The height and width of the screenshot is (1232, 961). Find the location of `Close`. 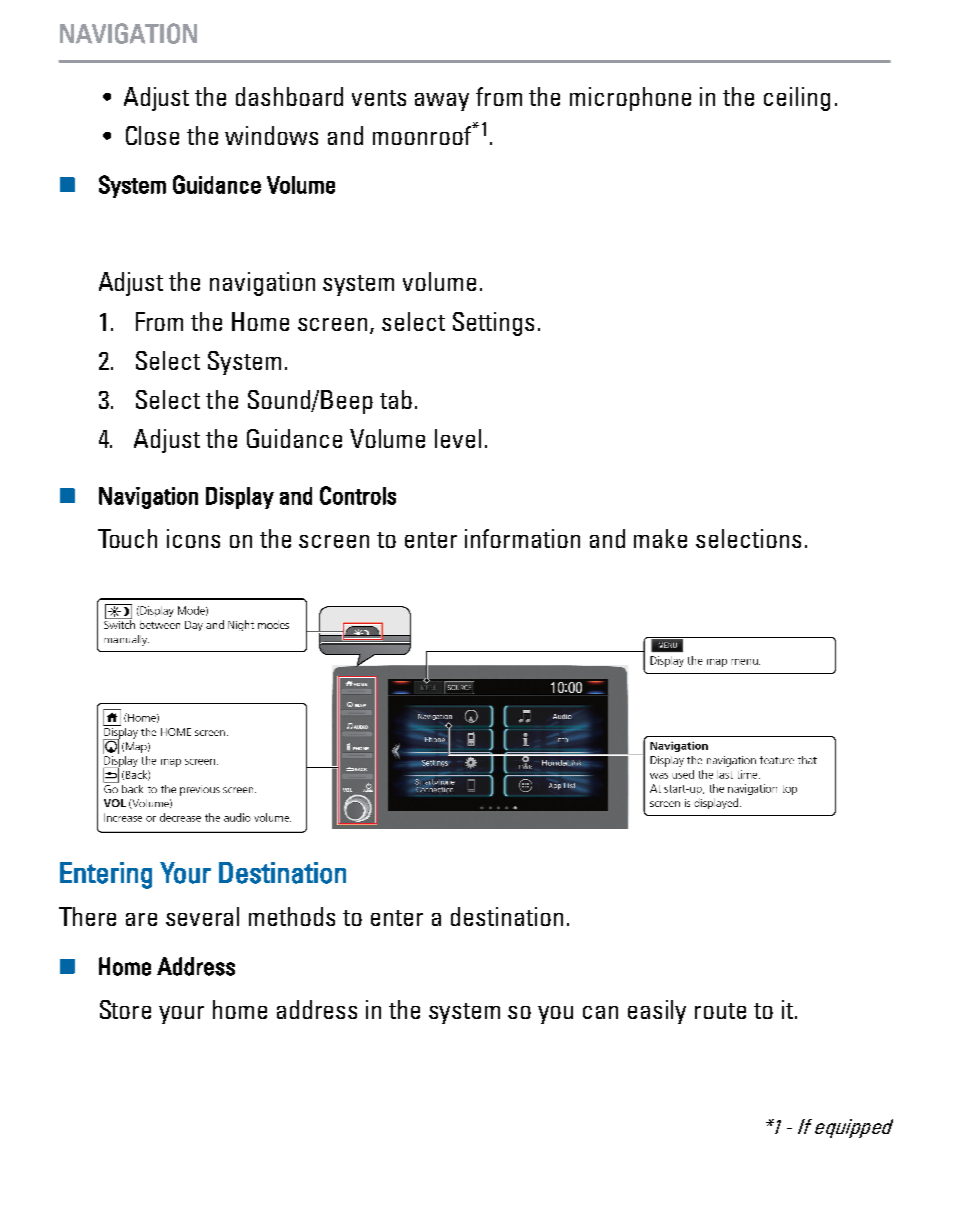

Close is located at coordinates (152, 135).
